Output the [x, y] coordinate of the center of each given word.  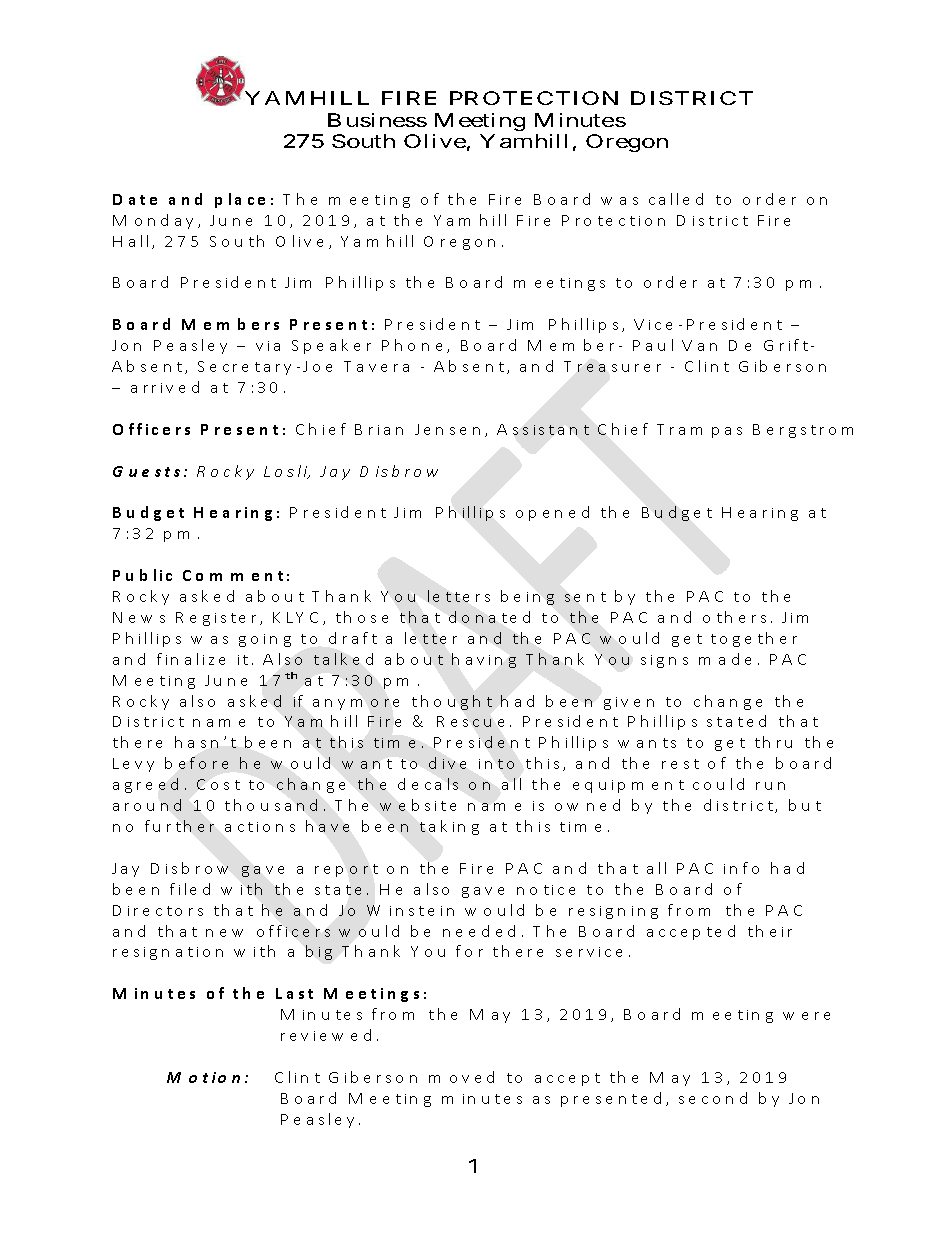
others [737, 617]
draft [353, 638]
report [346, 870]
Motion [206, 1077]
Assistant [543, 429]
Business [377, 120]
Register [219, 619]
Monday [156, 221]
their [770, 931]
